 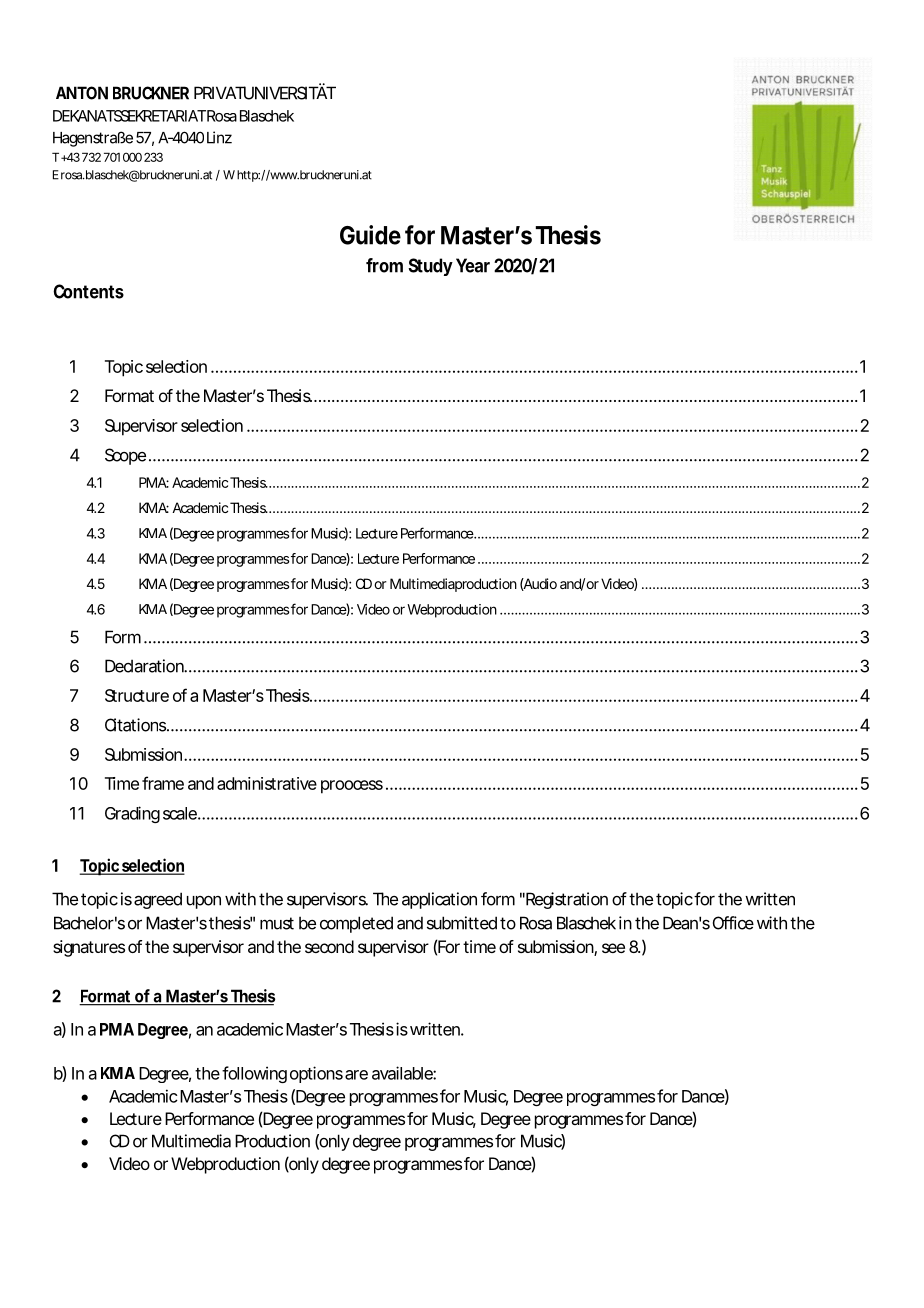 I want to click on signatures, so click(x=89, y=948).
